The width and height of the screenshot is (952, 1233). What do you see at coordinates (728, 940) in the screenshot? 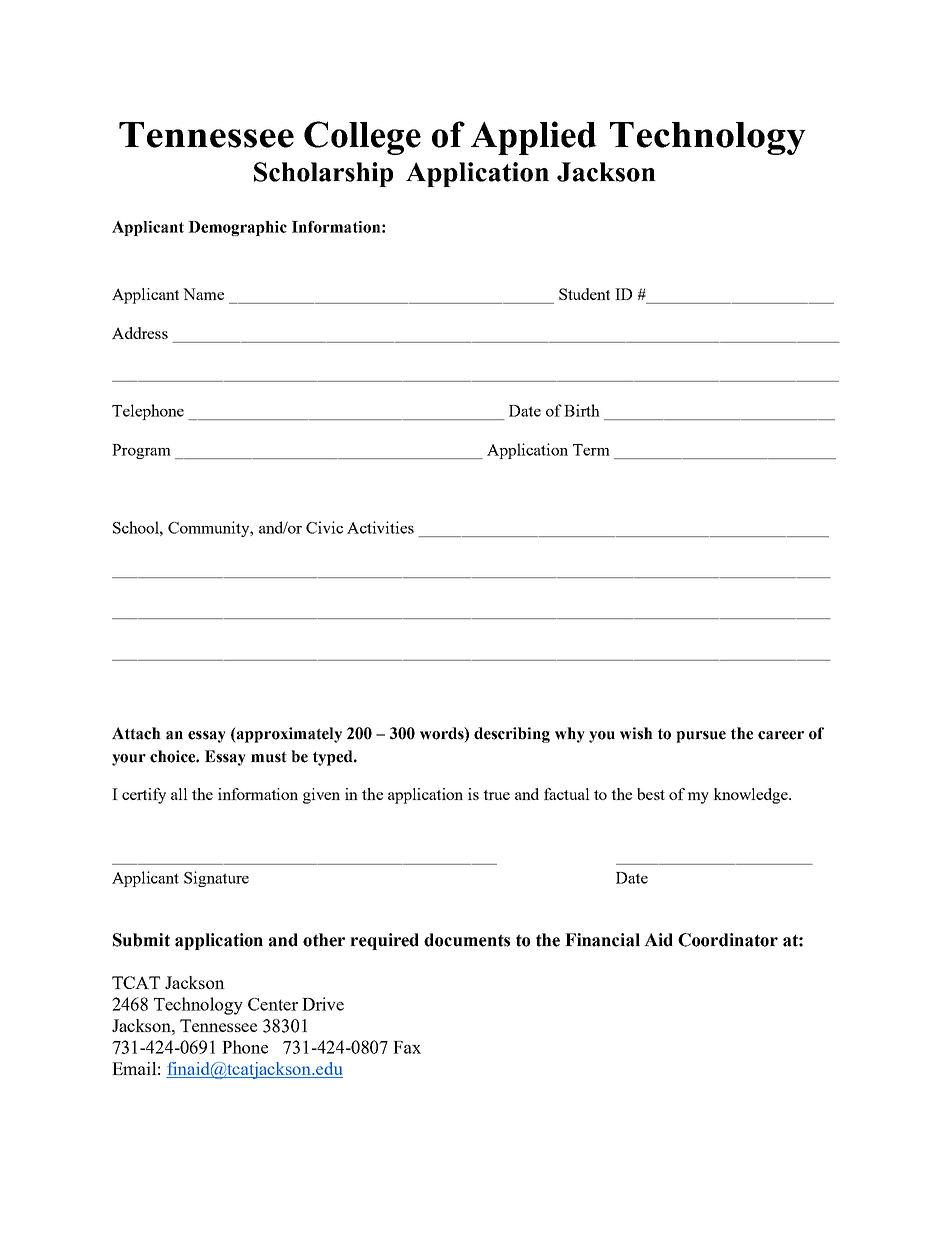
I see `Coordinator` at bounding box center [728, 940].
